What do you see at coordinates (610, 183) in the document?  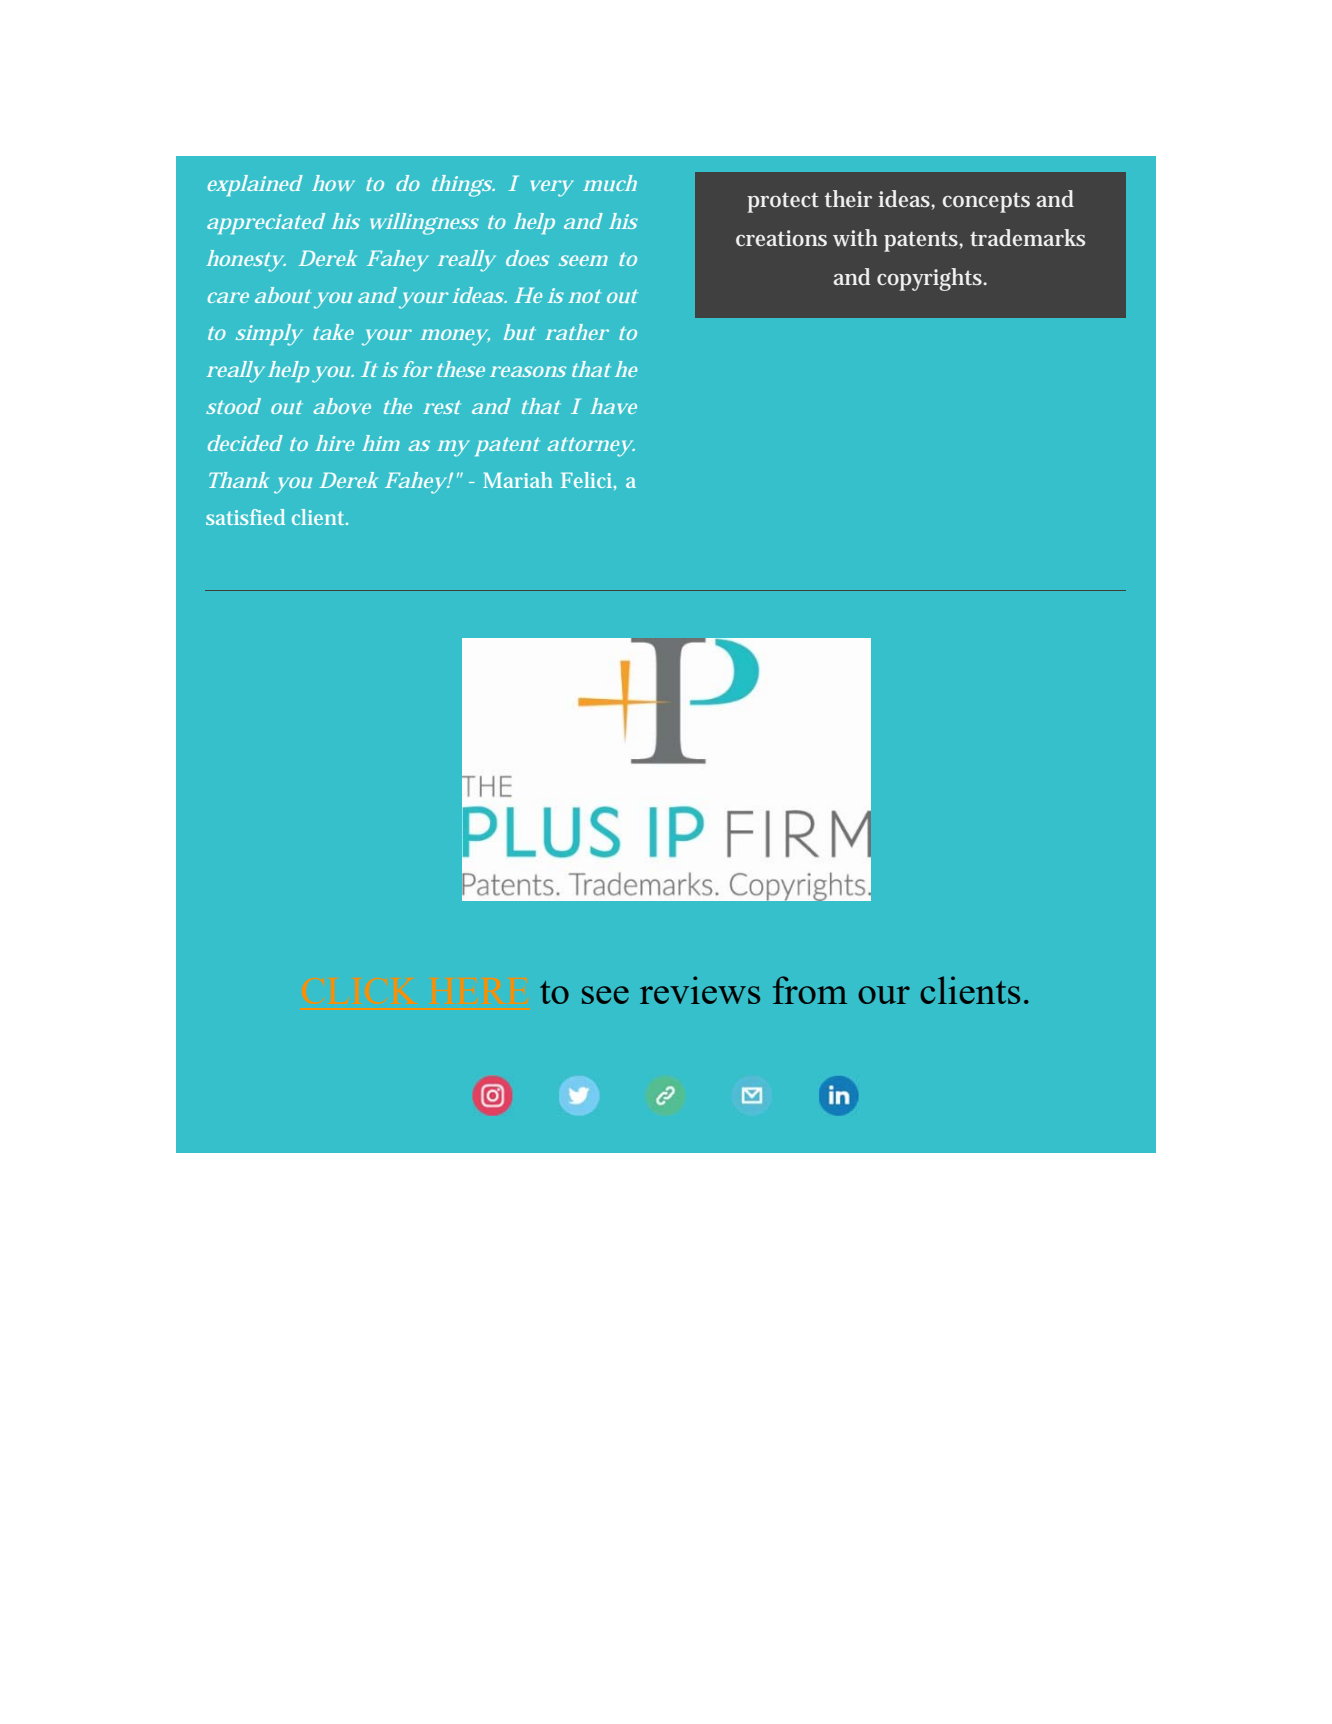 I see `much` at bounding box center [610, 183].
